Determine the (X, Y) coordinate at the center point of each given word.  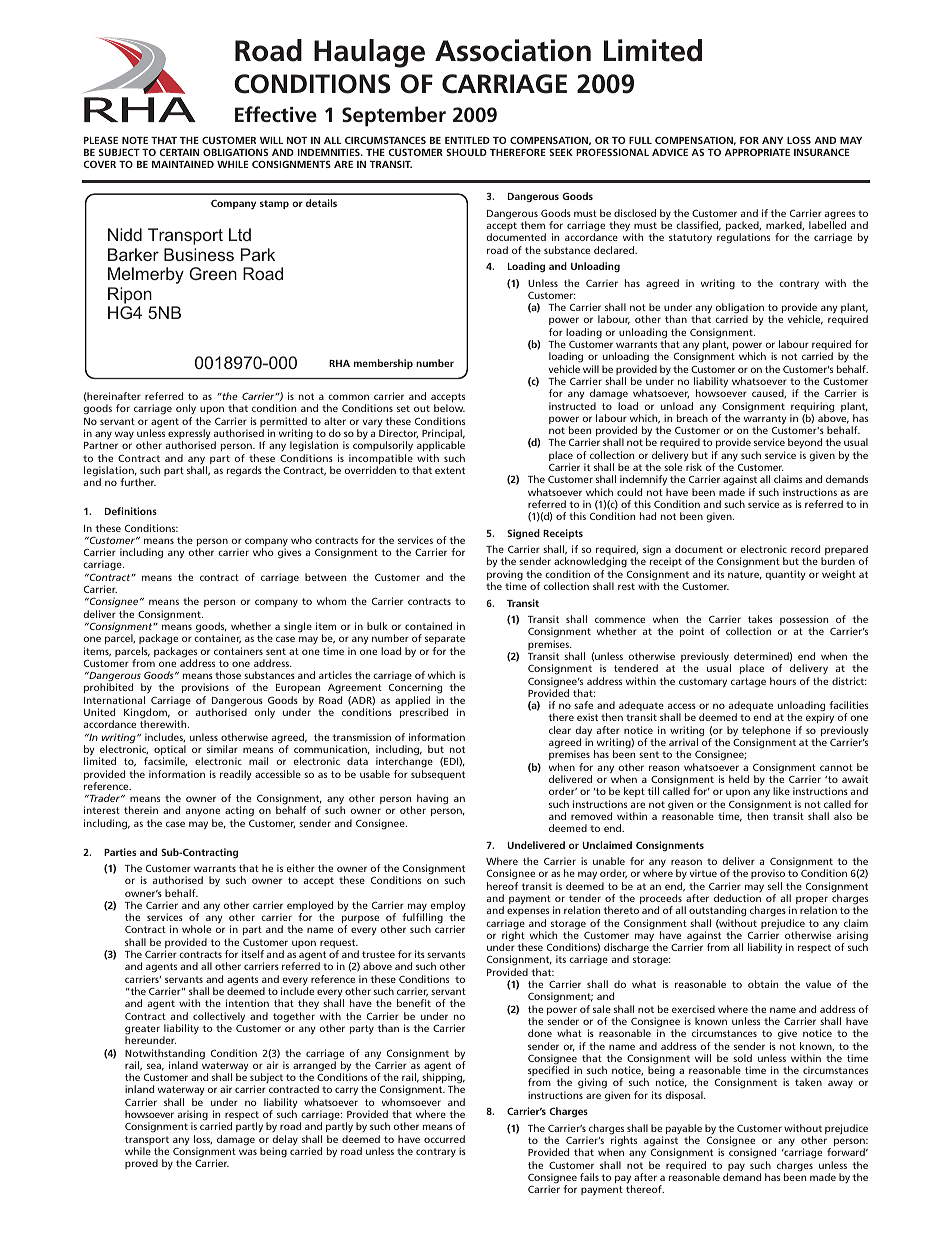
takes (760, 619)
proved (141, 1164)
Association (513, 50)
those (228, 675)
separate (445, 639)
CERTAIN (179, 152)
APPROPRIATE (757, 152)
